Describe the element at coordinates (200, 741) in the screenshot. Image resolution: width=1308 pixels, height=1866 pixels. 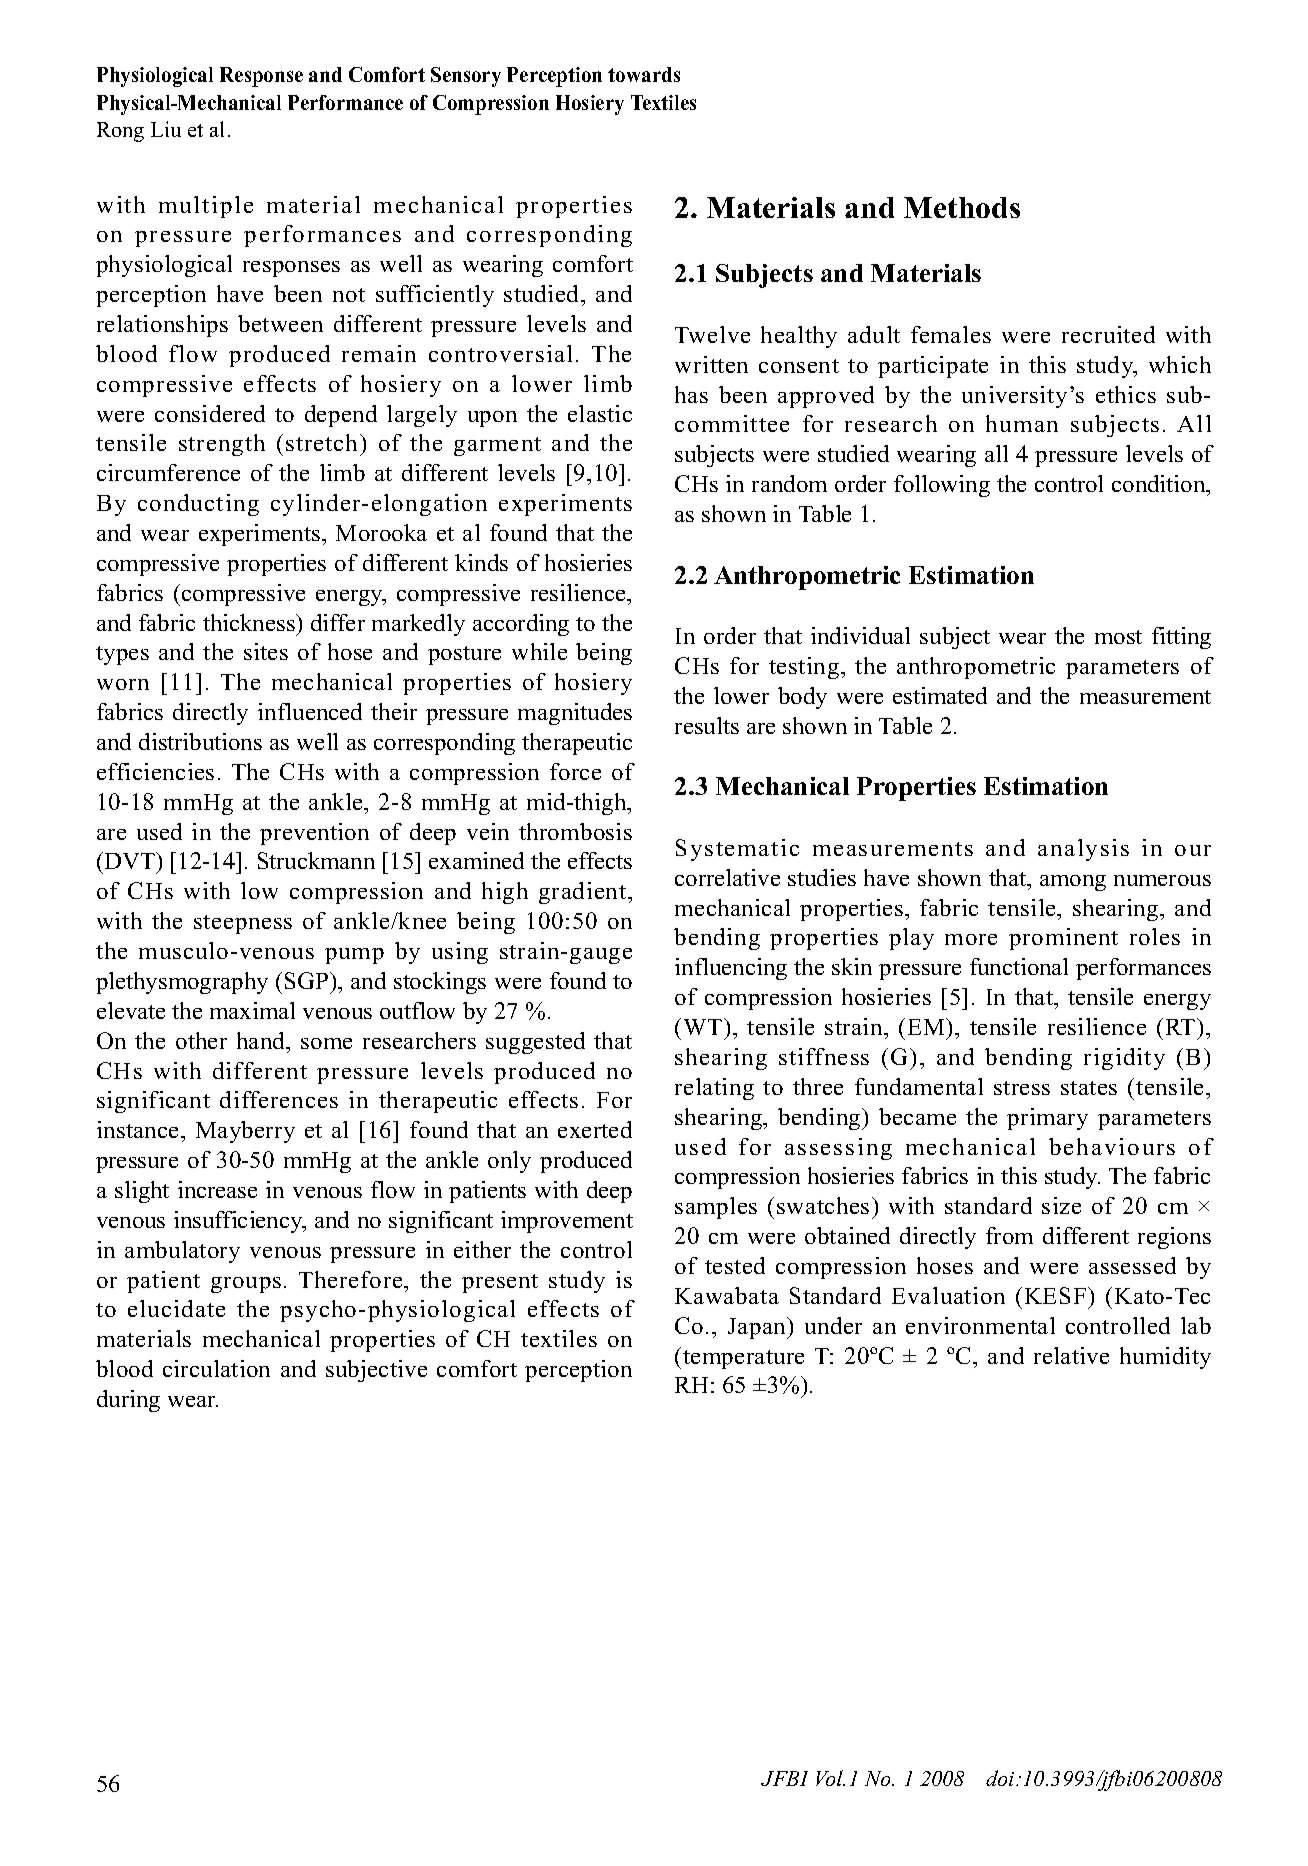
I see `distributions` at that location.
